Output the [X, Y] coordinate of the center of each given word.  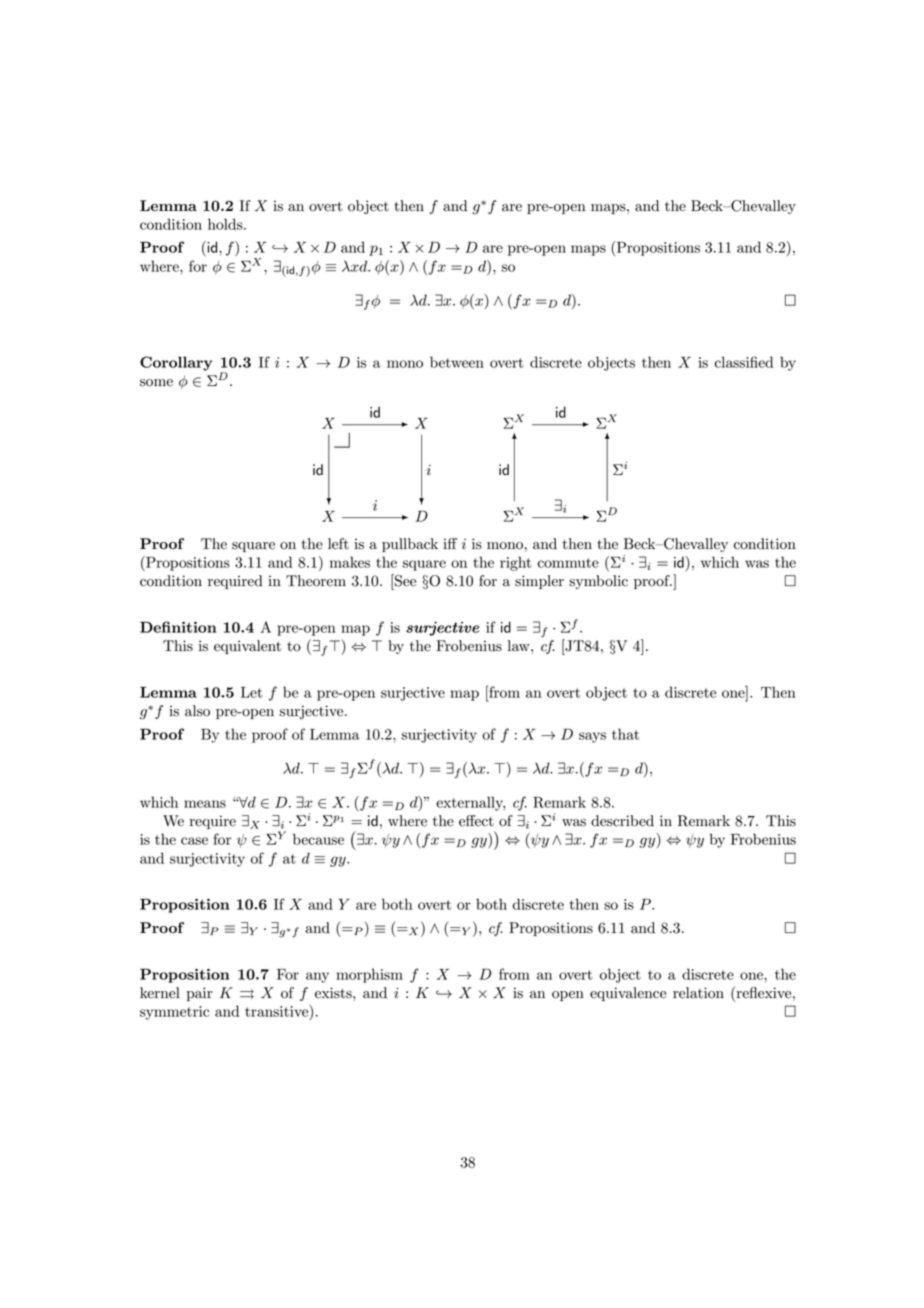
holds [226, 224]
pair [200, 994]
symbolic [598, 582]
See [404, 580]
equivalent [247, 647]
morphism [369, 975]
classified [744, 362]
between [457, 362]
